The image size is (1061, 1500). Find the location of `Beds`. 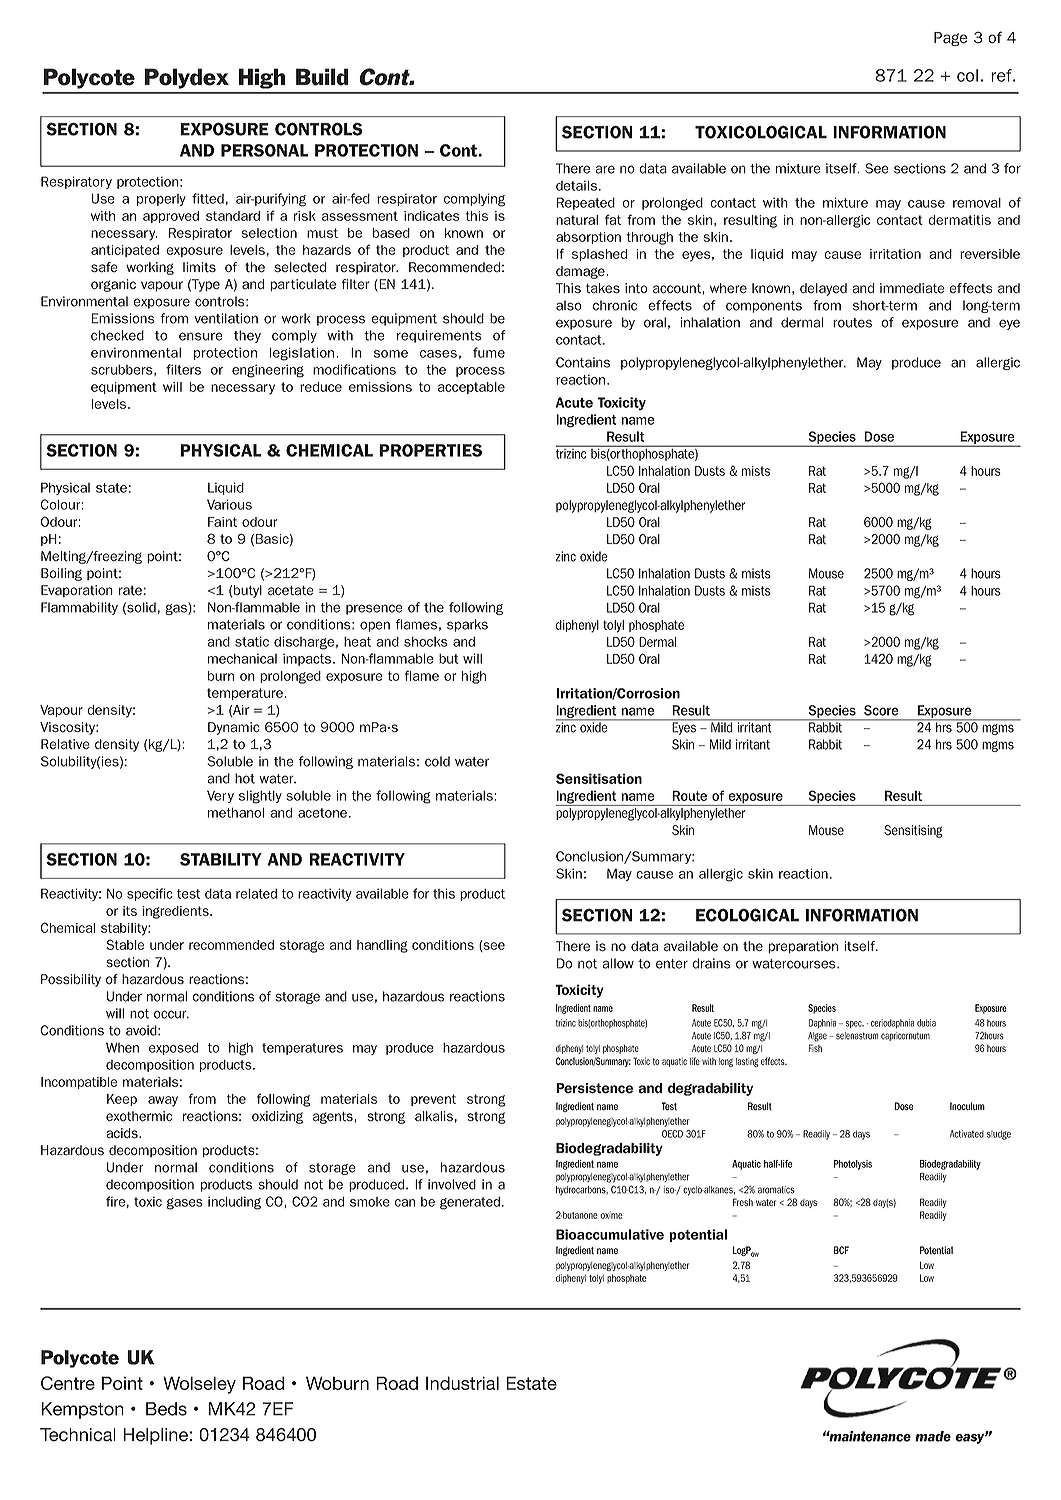

Beds is located at coordinates (166, 1409).
